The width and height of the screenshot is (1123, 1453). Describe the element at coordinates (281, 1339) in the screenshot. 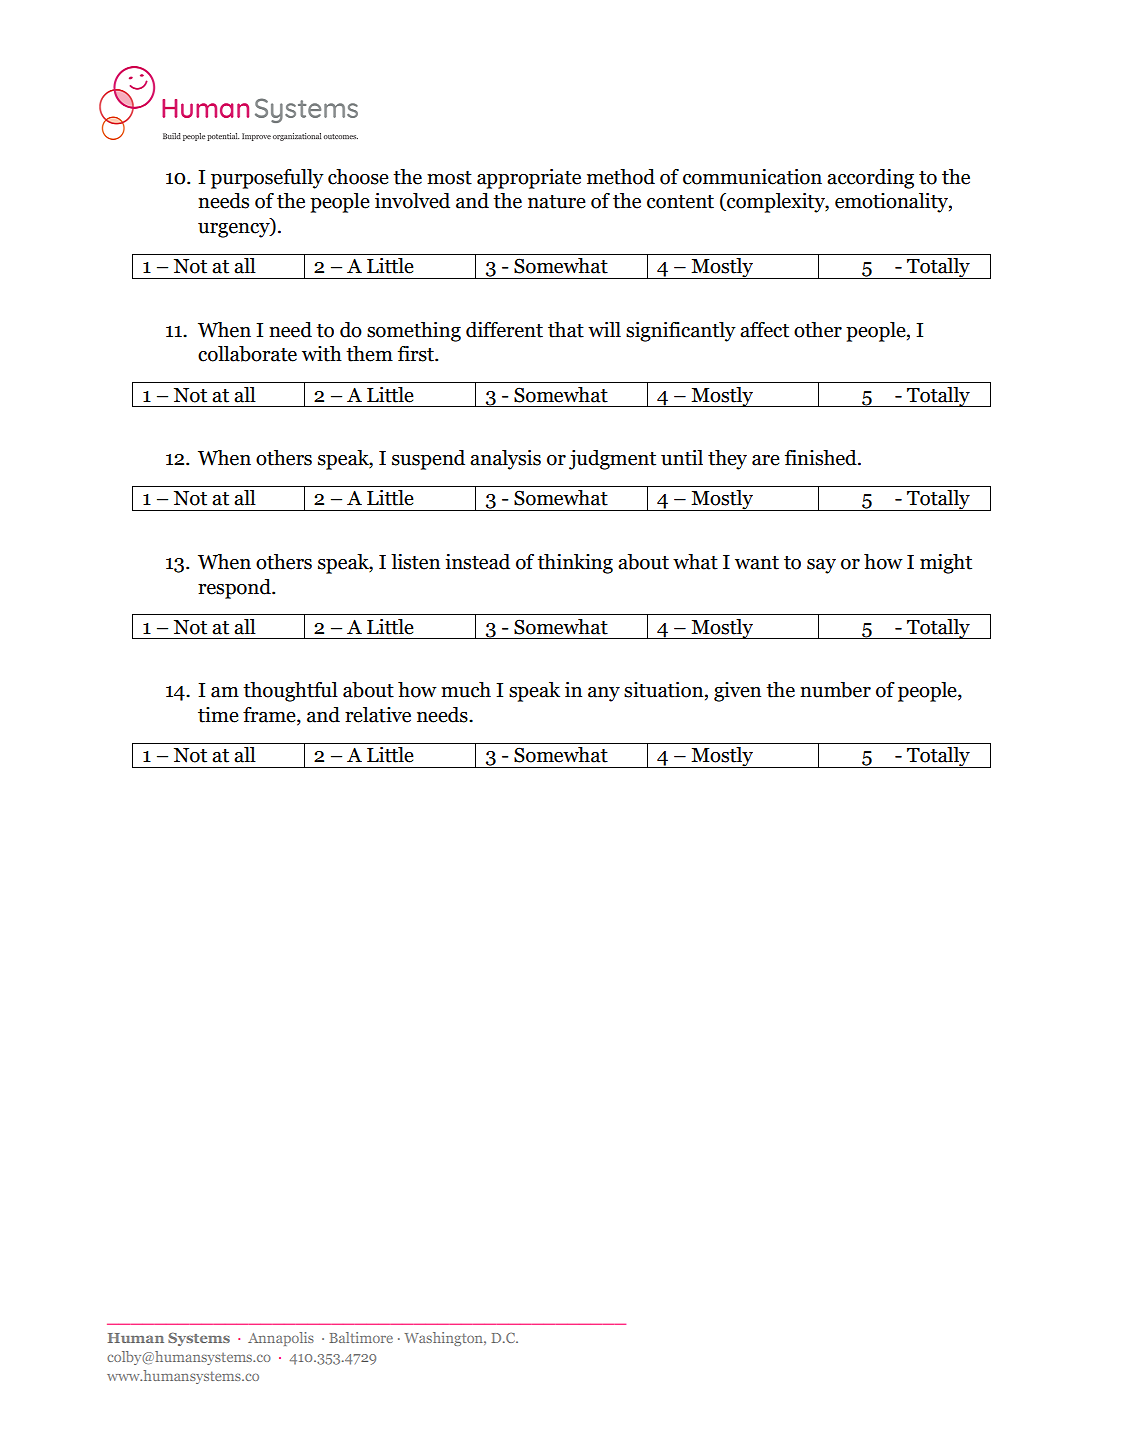

I see `Annapolis` at that location.
